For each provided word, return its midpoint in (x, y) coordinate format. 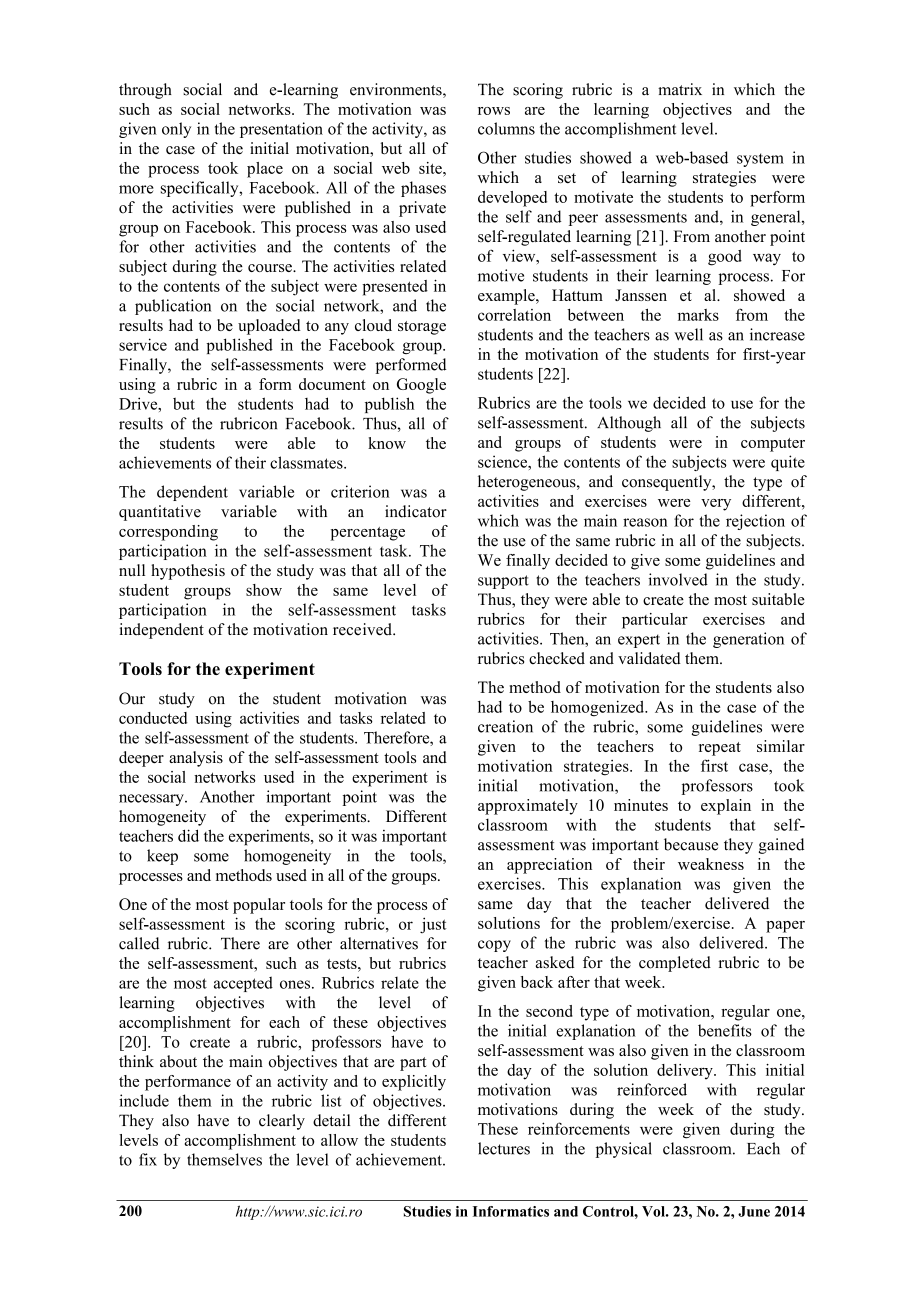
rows (494, 111)
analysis (196, 759)
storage (422, 328)
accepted (243, 984)
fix (148, 1159)
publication (173, 307)
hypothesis (188, 572)
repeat (720, 749)
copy (494, 946)
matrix (680, 89)
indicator (416, 511)
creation (505, 726)
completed (675, 964)
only (176, 130)
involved (678, 579)
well (688, 334)
